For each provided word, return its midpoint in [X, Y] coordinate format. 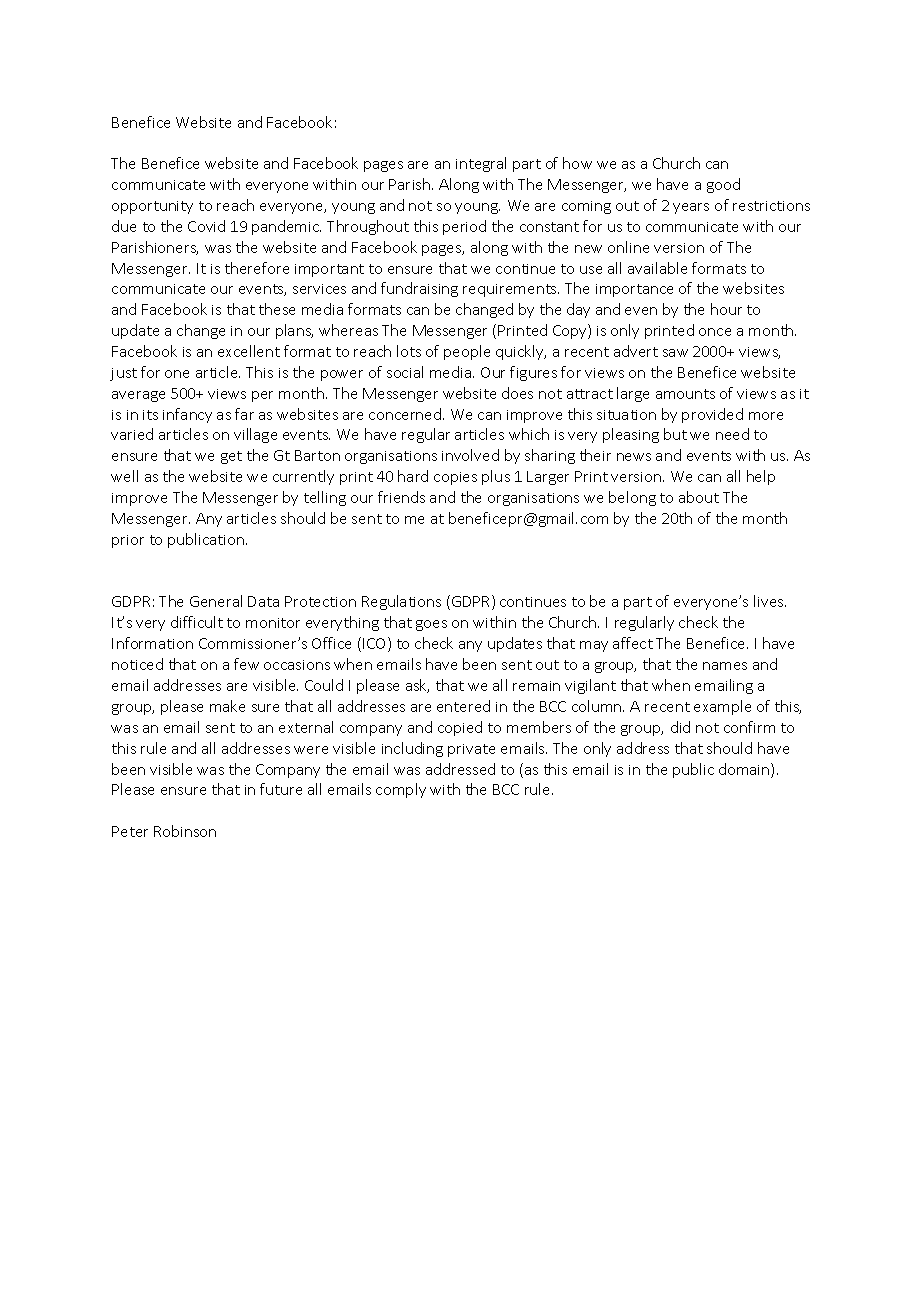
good [723, 185]
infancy [187, 415]
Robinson [185, 831]
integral [481, 164]
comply [401, 790]
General [216, 601]
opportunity [152, 207]
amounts [685, 394]
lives [770, 601]
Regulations [401, 602]
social [405, 372]
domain [745, 770]
